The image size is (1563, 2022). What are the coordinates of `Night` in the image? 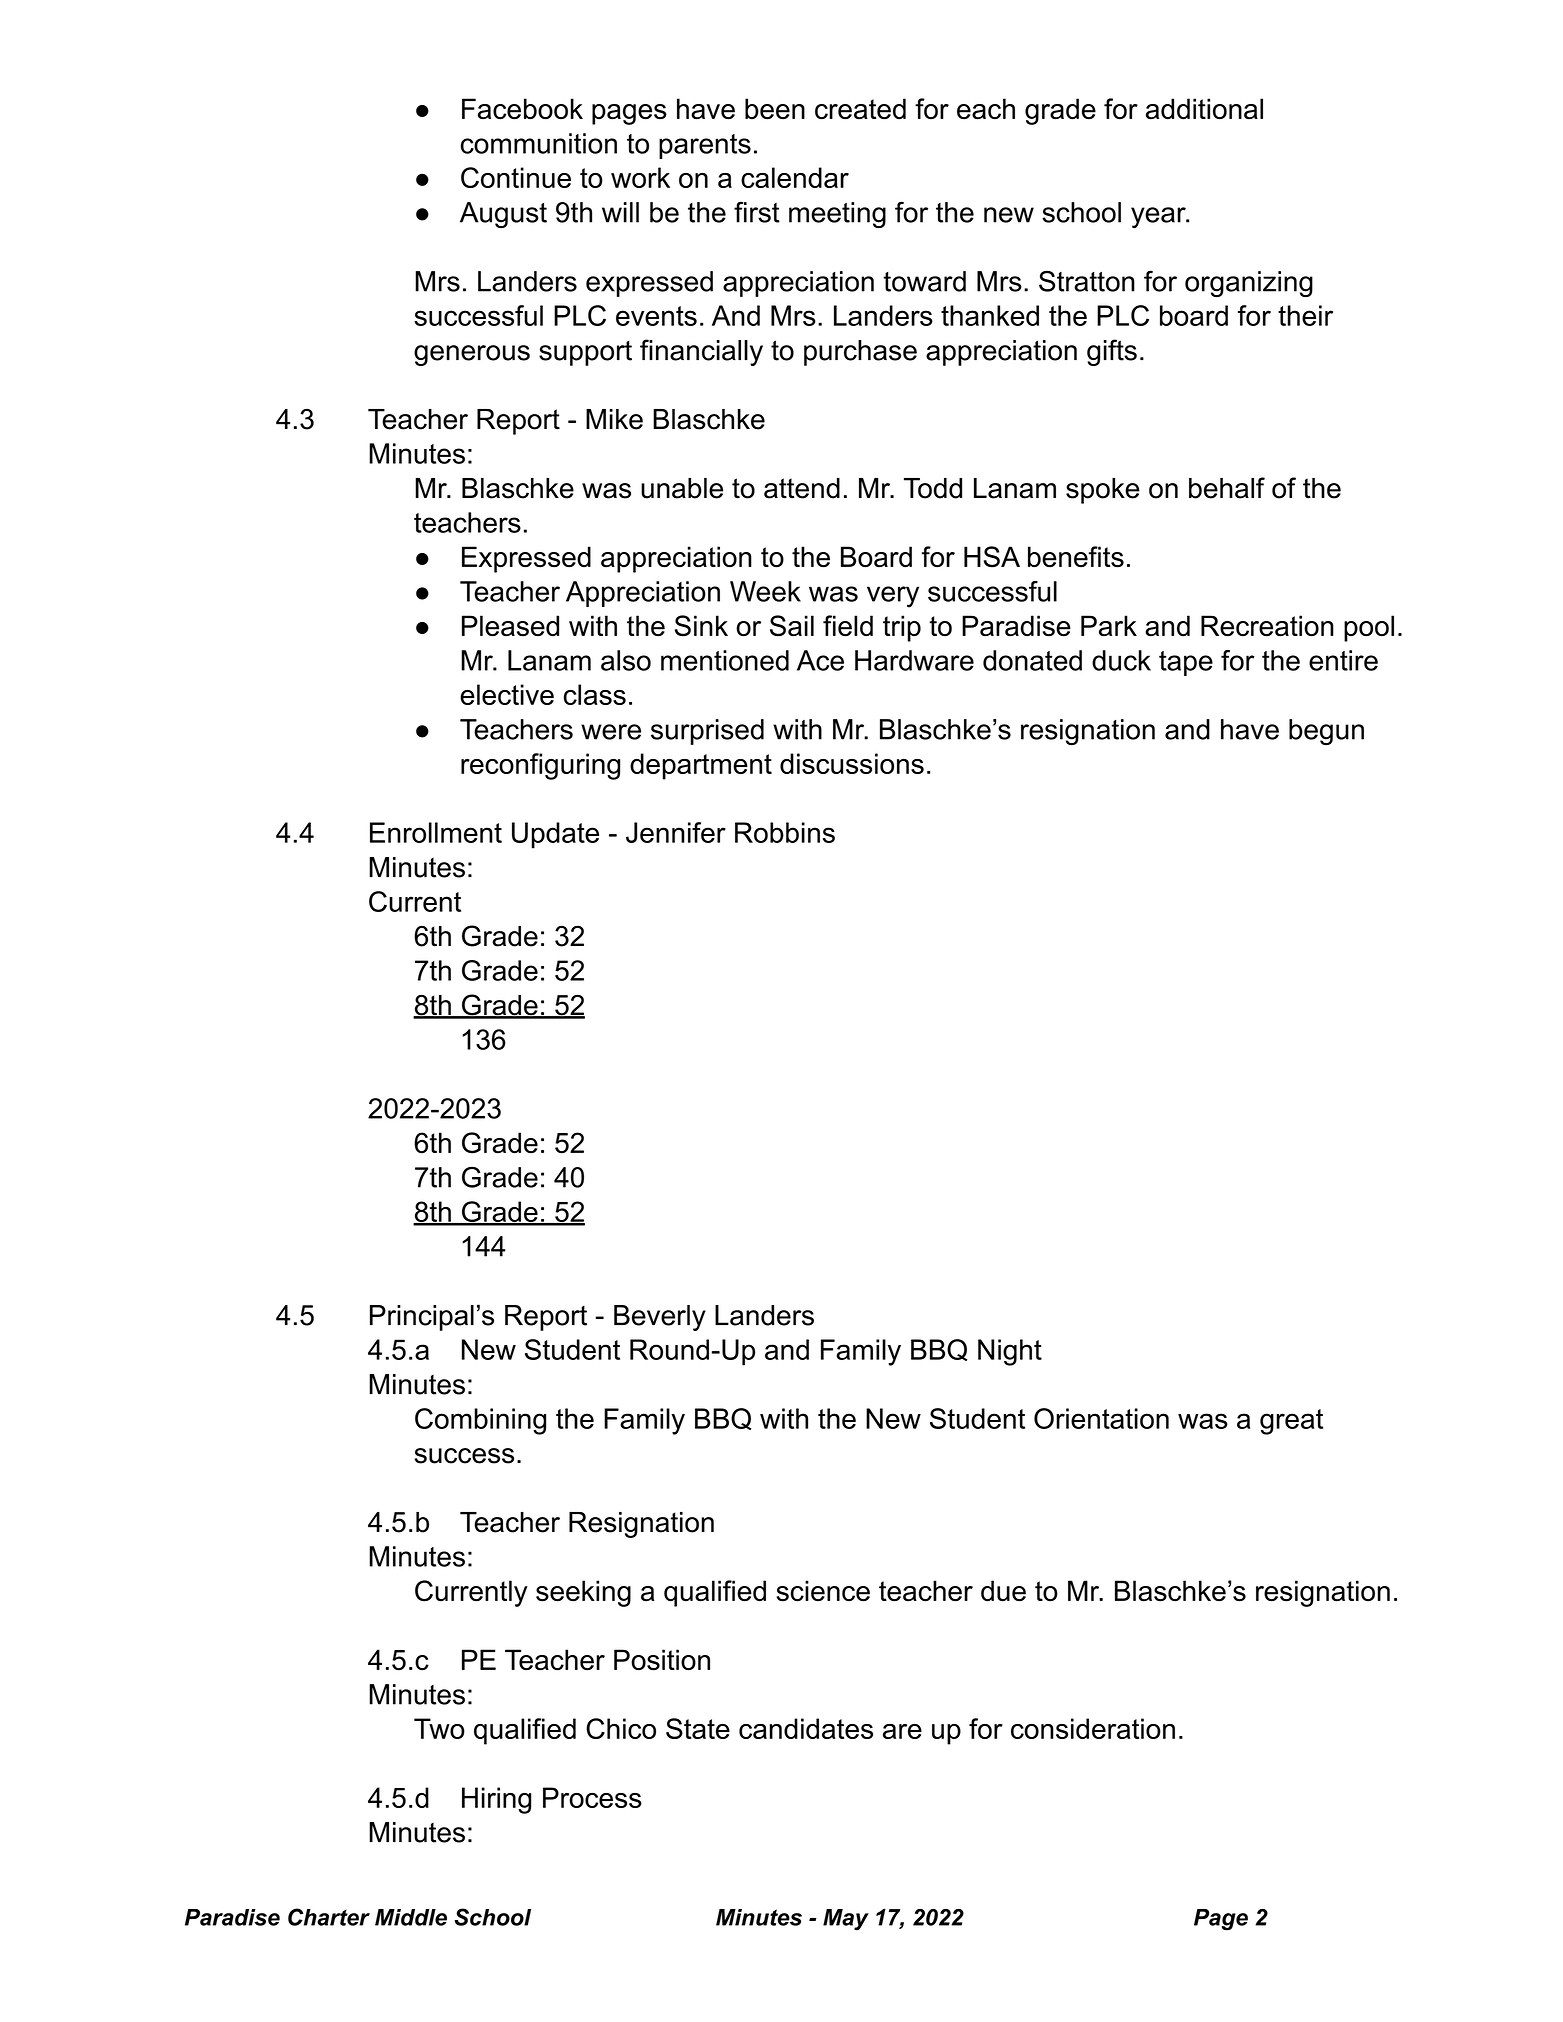 It's located at (1010, 1352).
